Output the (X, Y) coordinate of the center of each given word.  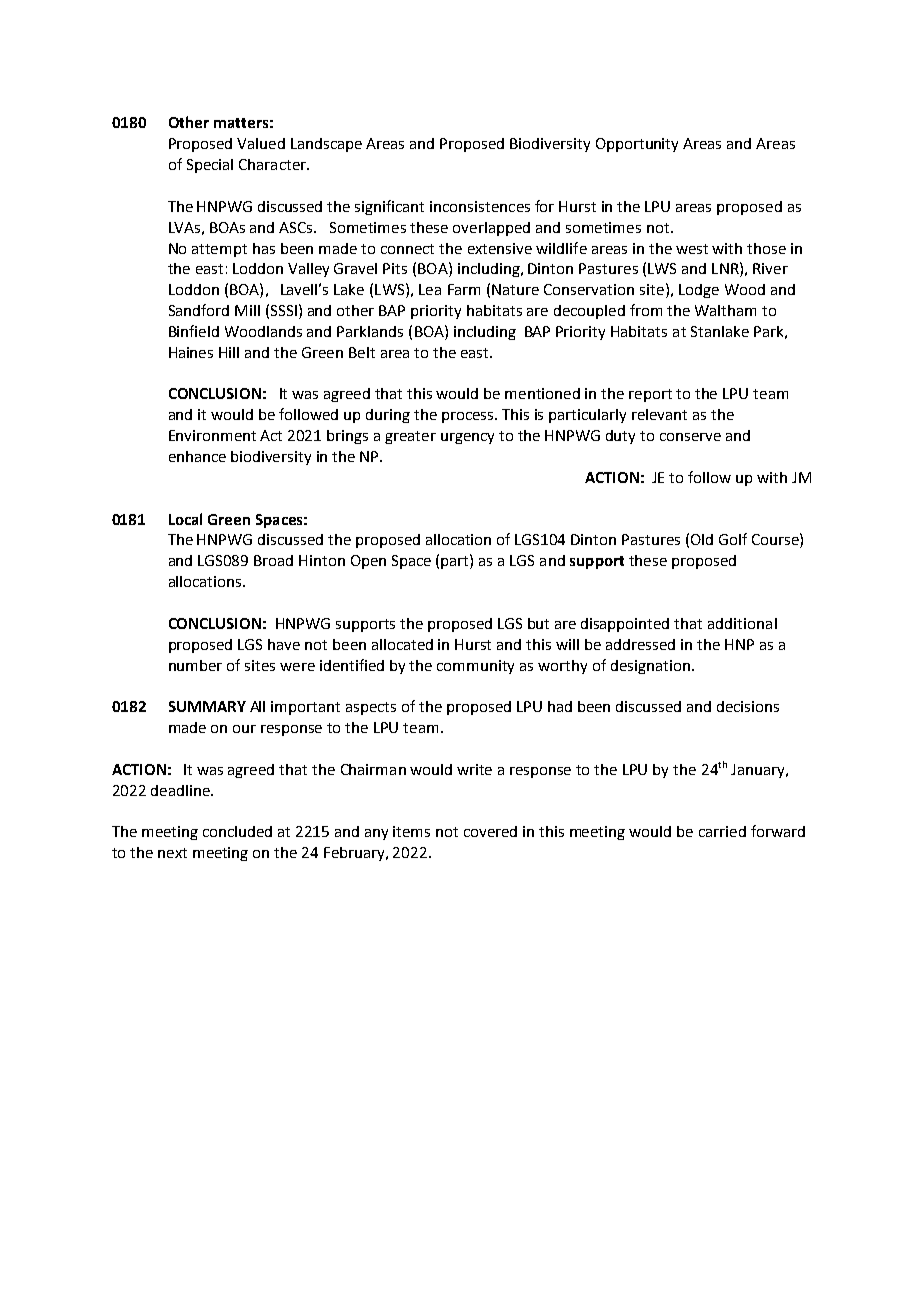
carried (722, 831)
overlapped (491, 229)
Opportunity (637, 145)
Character (273, 164)
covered (490, 831)
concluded (237, 831)
